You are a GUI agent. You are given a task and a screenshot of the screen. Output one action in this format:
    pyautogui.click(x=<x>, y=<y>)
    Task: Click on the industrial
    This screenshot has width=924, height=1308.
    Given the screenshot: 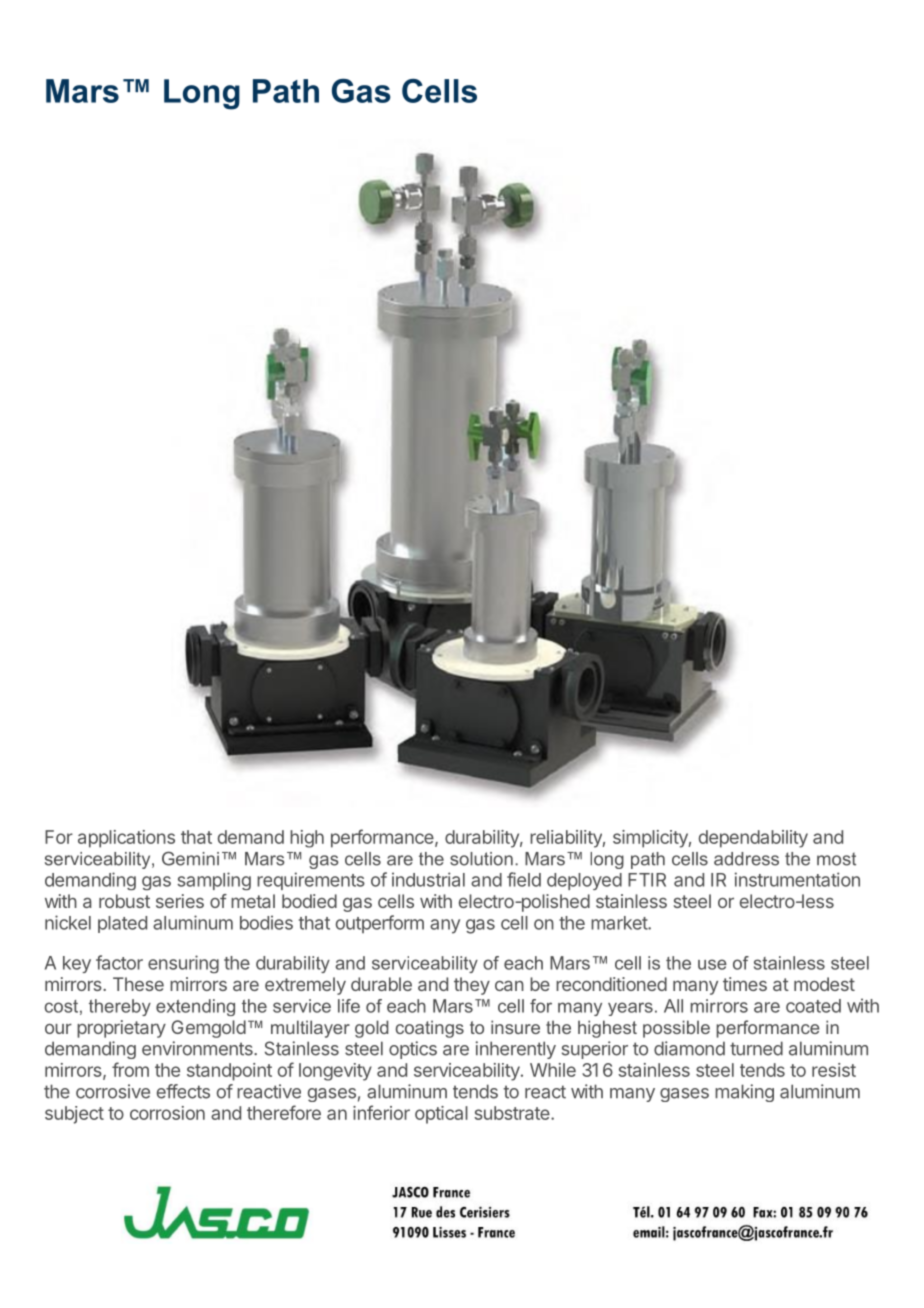 What is the action you would take?
    pyautogui.click(x=428, y=879)
